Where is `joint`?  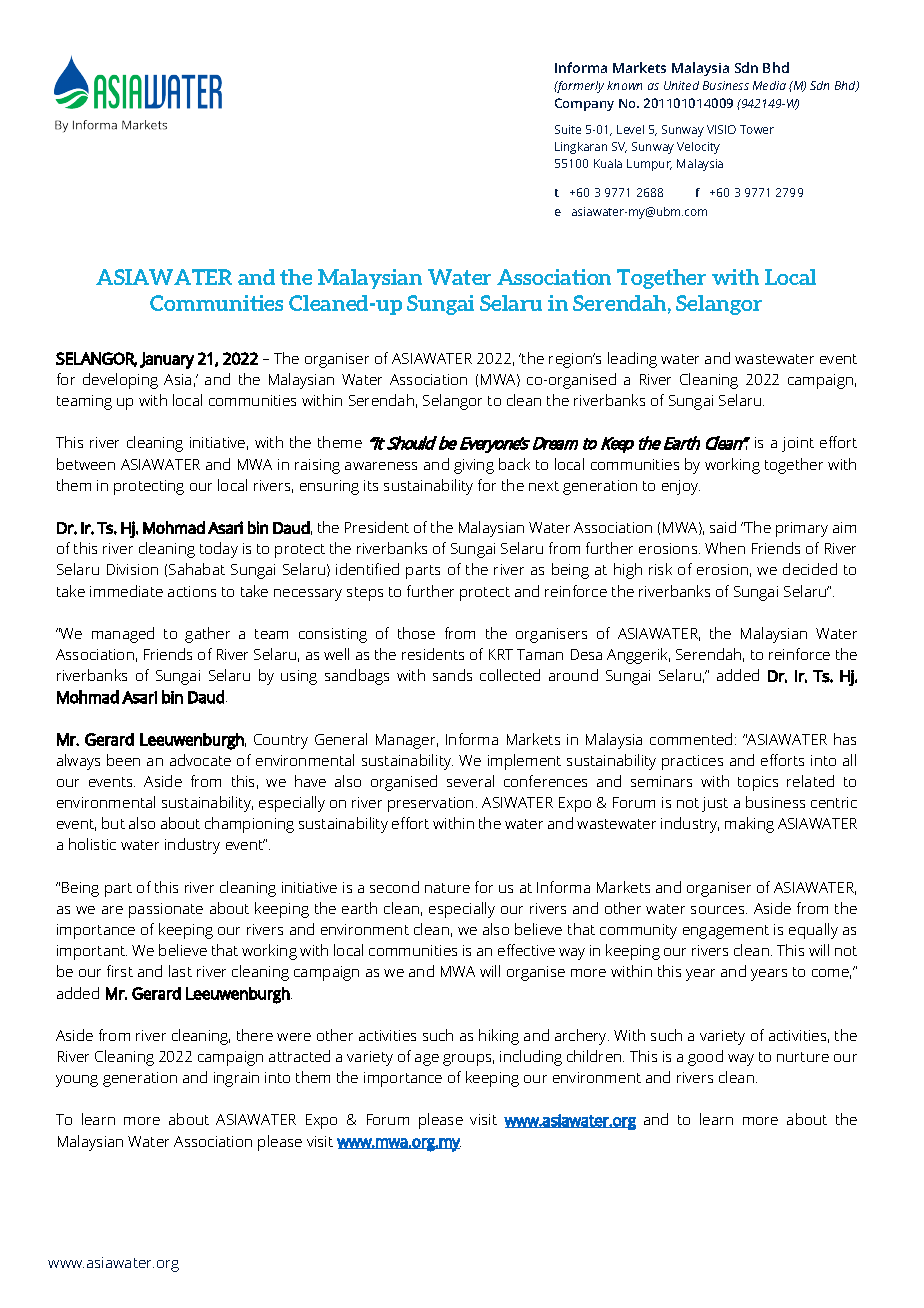 joint is located at coordinates (798, 444).
